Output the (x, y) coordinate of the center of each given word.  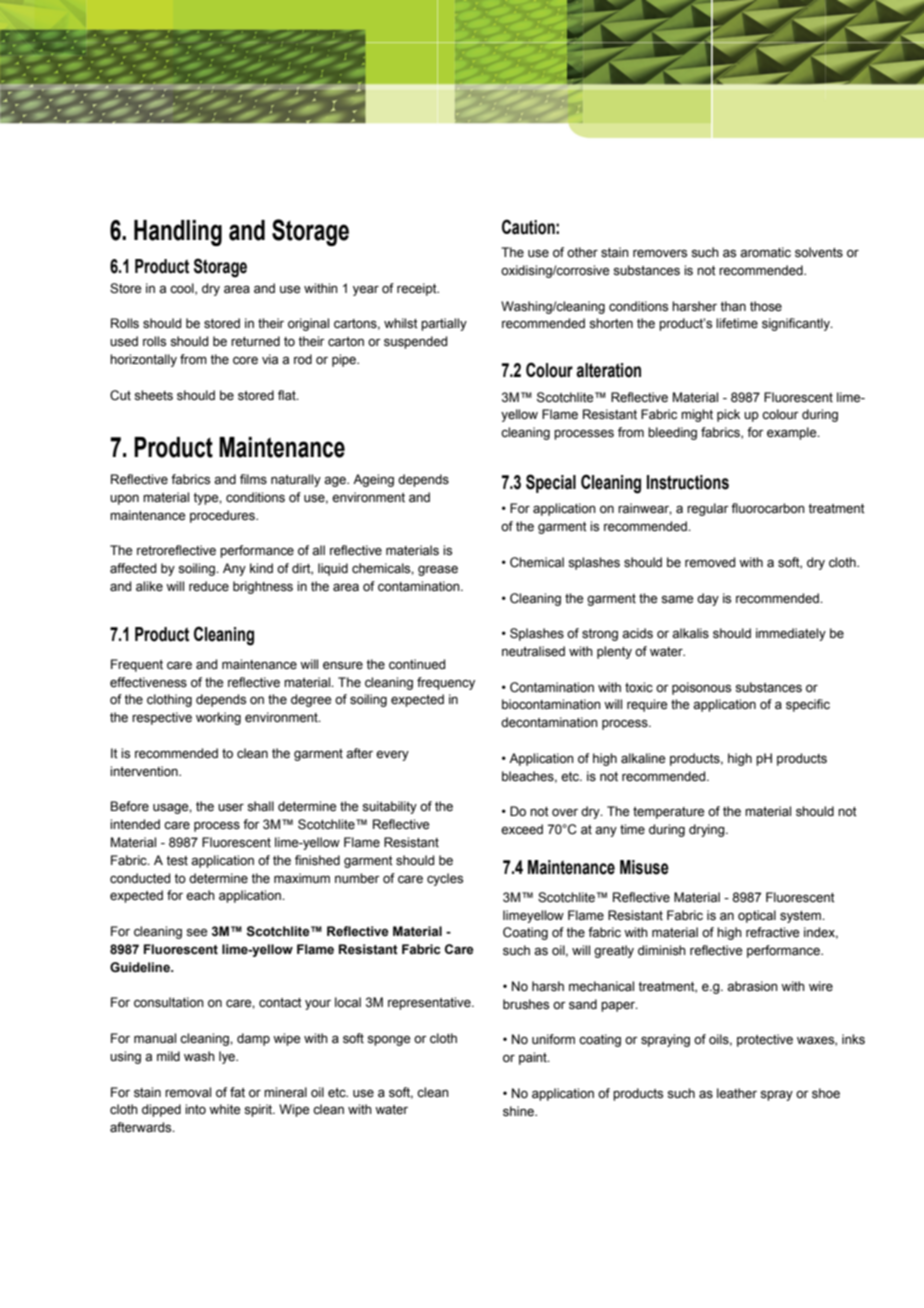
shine (519, 1111)
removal (188, 1092)
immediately (791, 634)
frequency (446, 683)
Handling (178, 233)
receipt (418, 289)
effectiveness (148, 682)
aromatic (765, 252)
